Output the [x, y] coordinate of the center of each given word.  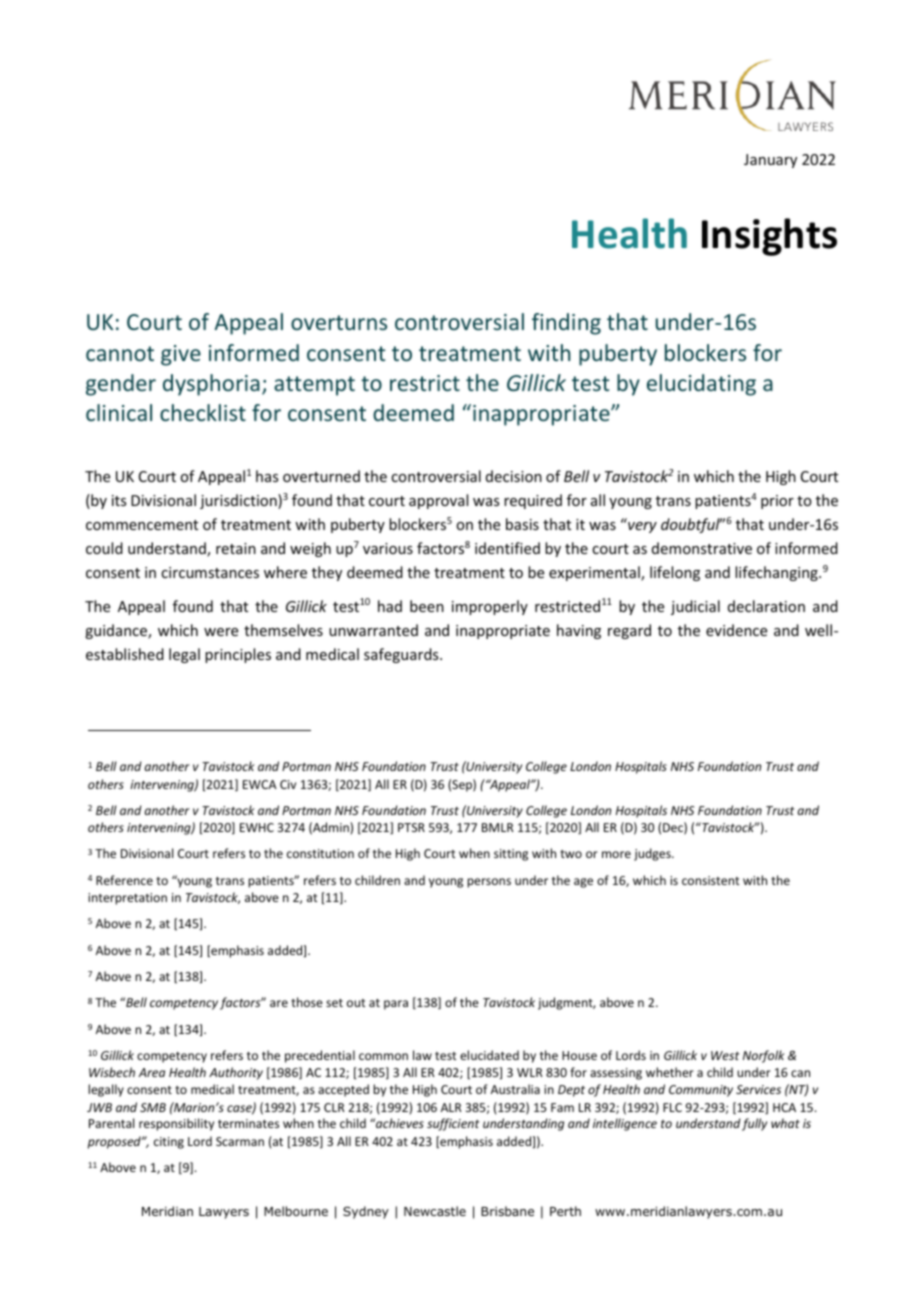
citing [169, 1143]
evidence [736, 630]
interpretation [127, 899]
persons [489, 883]
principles [238, 655]
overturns [339, 322]
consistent [710, 880]
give [181, 355]
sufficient [453, 1124]
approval [438, 501]
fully [754, 1124]
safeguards [402, 655]
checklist [203, 412]
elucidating [701, 385]
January [770, 161]
